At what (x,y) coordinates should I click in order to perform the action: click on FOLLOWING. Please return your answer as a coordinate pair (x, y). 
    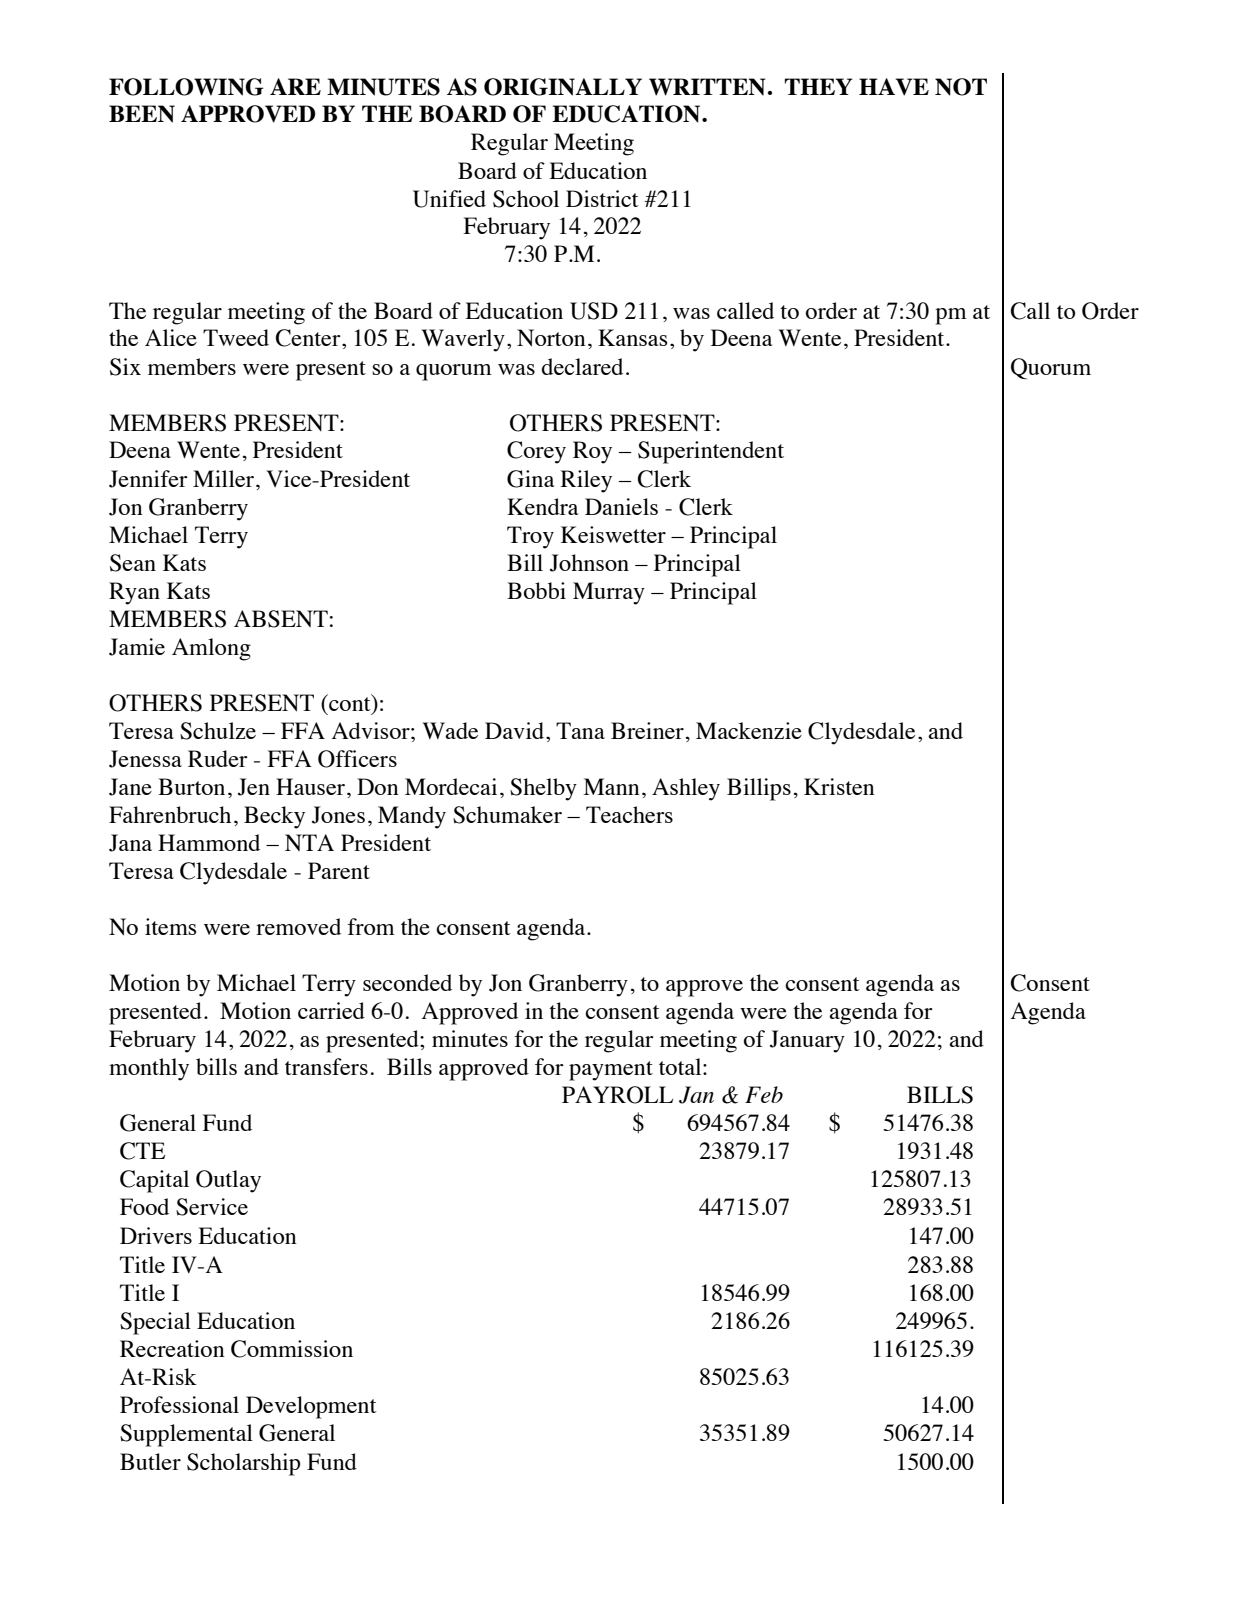
    Looking at the image, I should click on (186, 87).
